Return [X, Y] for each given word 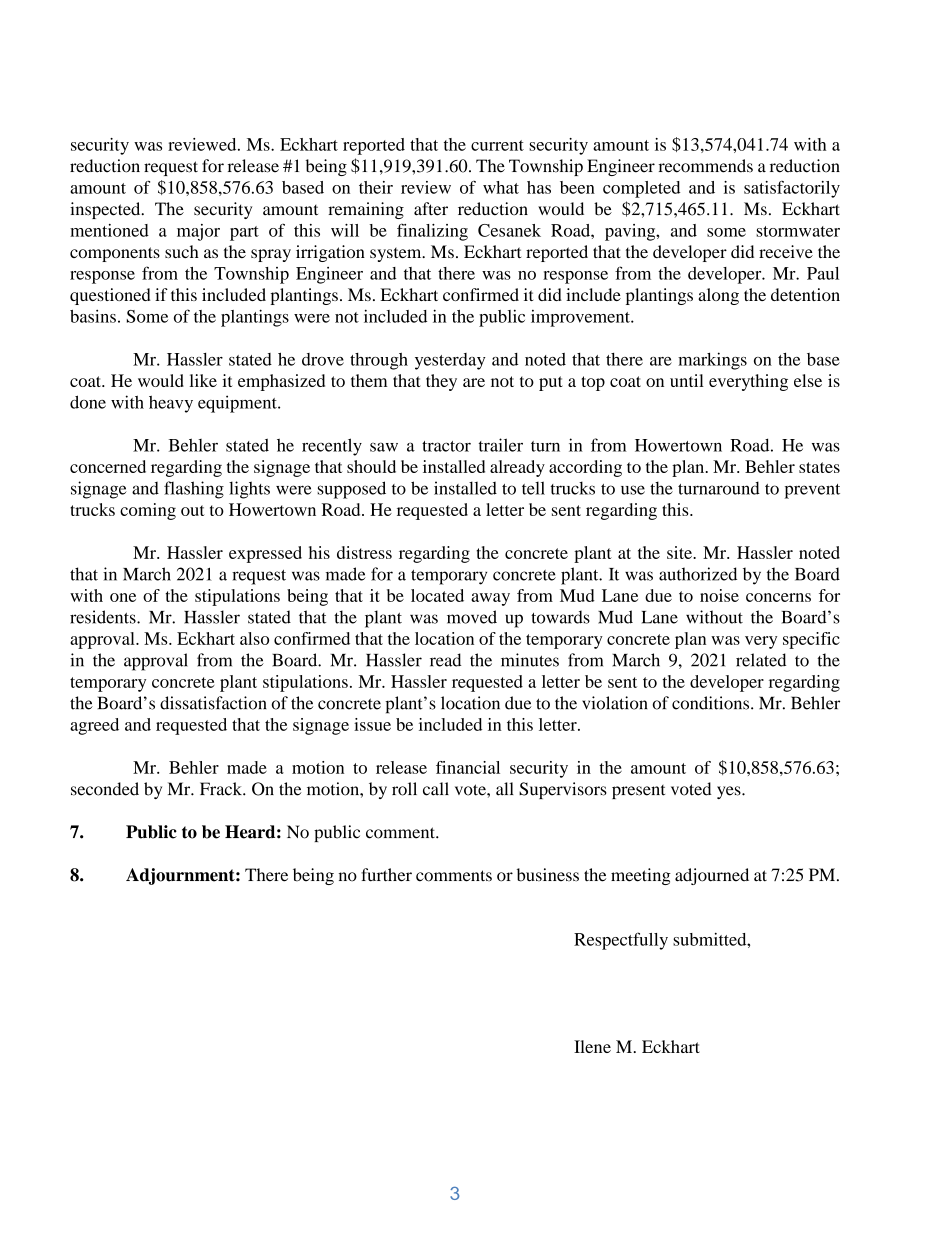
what [501, 187]
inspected [106, 210]
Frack [222, 789]
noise [719, 595]
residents [104, 617]
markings [712, 361]
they [441, 382]
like [203, 380]
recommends [706, 166]
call [436, 789]
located [437, 595]
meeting [641, 876]
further [386, 875]
